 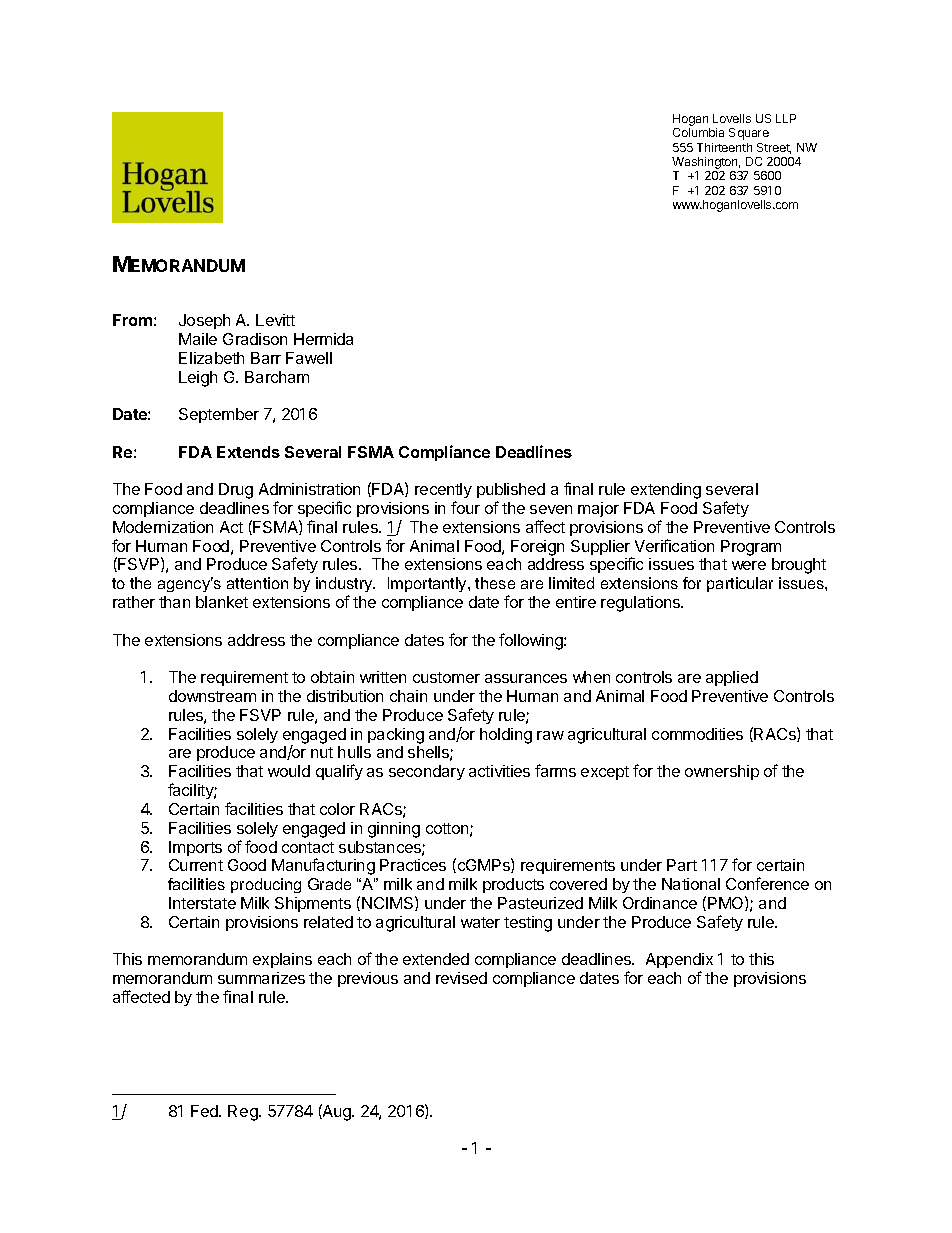 I want to click on recently, so click(x=443, y=492).
